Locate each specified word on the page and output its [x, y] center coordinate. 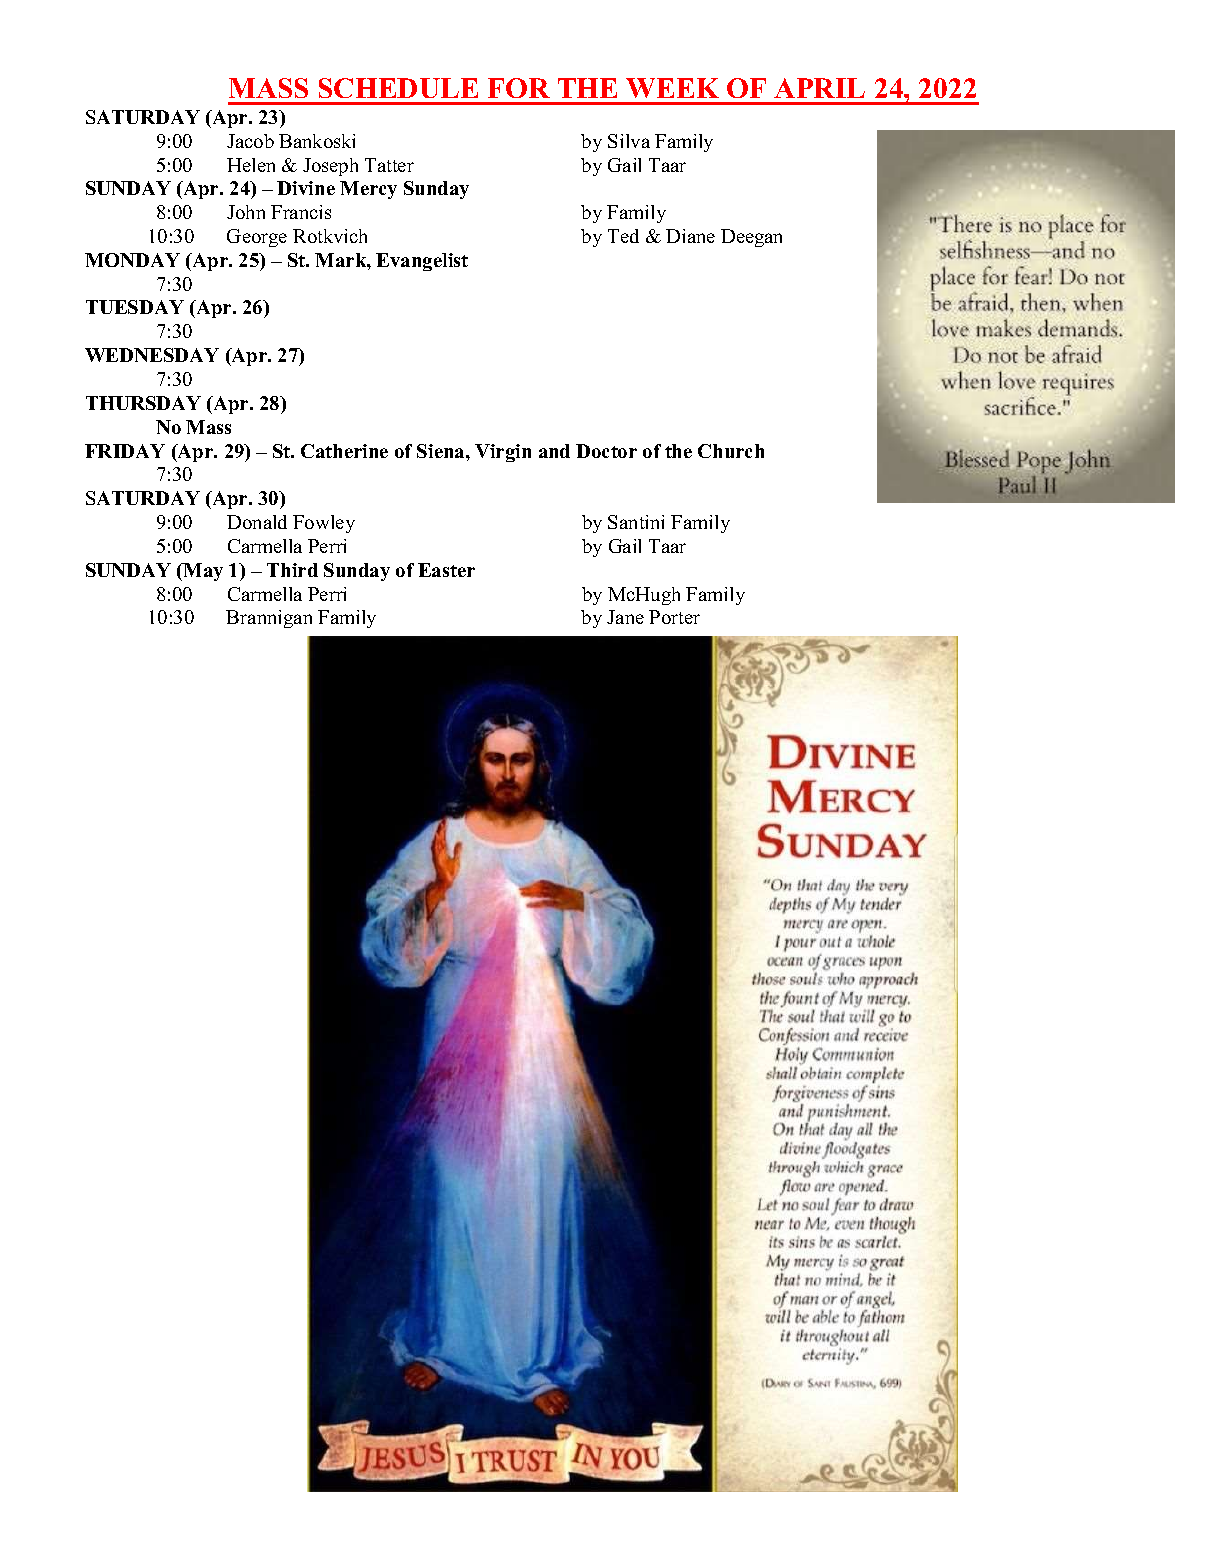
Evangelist [422, 262]
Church [731, 451]
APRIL [819, 88]
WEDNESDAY [152, 355]
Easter [446, 570]
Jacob [250, 141]
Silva [629, 141]
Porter [674, 617]
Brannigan [269, 619]
